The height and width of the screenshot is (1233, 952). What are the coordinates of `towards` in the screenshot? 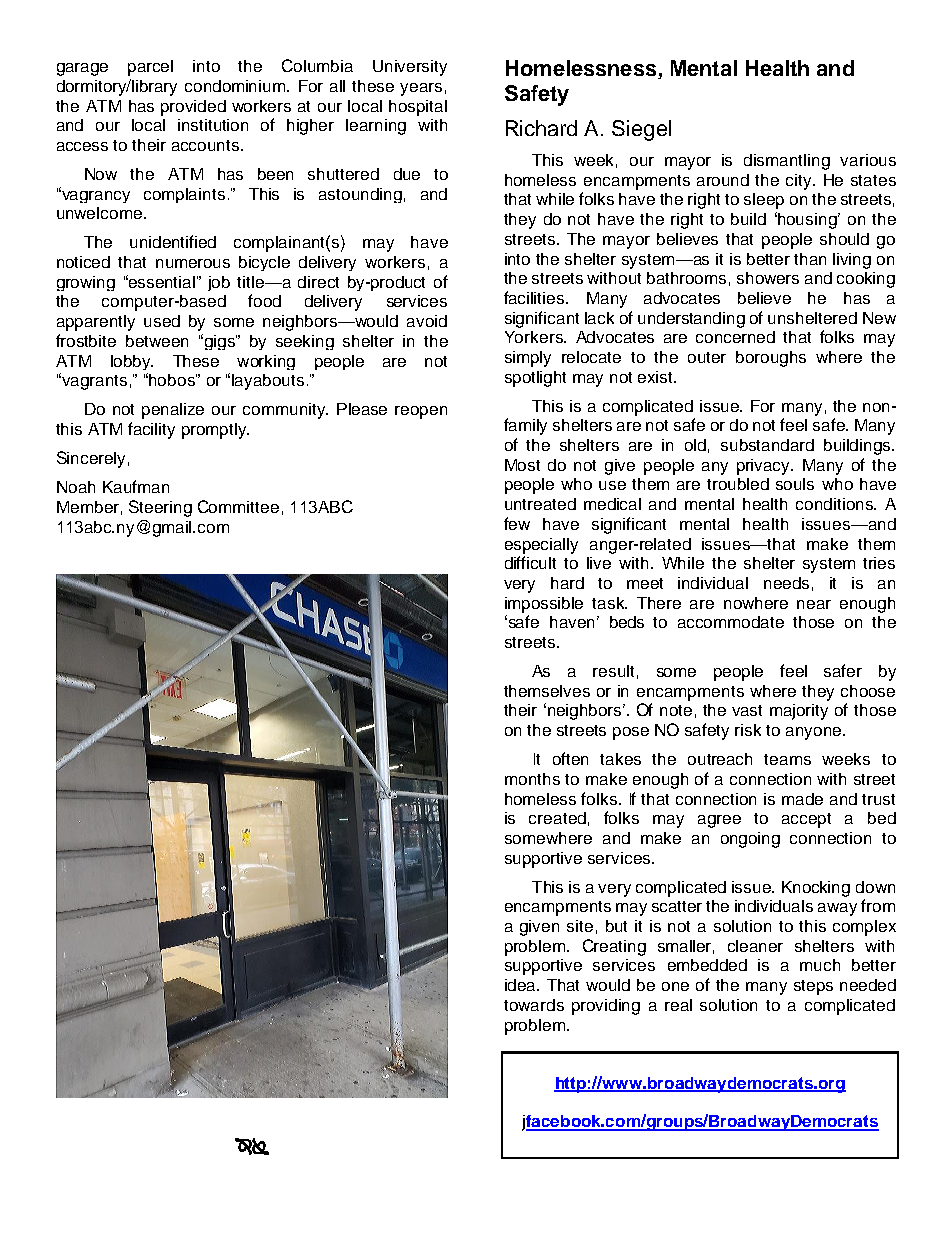 It's located at (534, 1005).
